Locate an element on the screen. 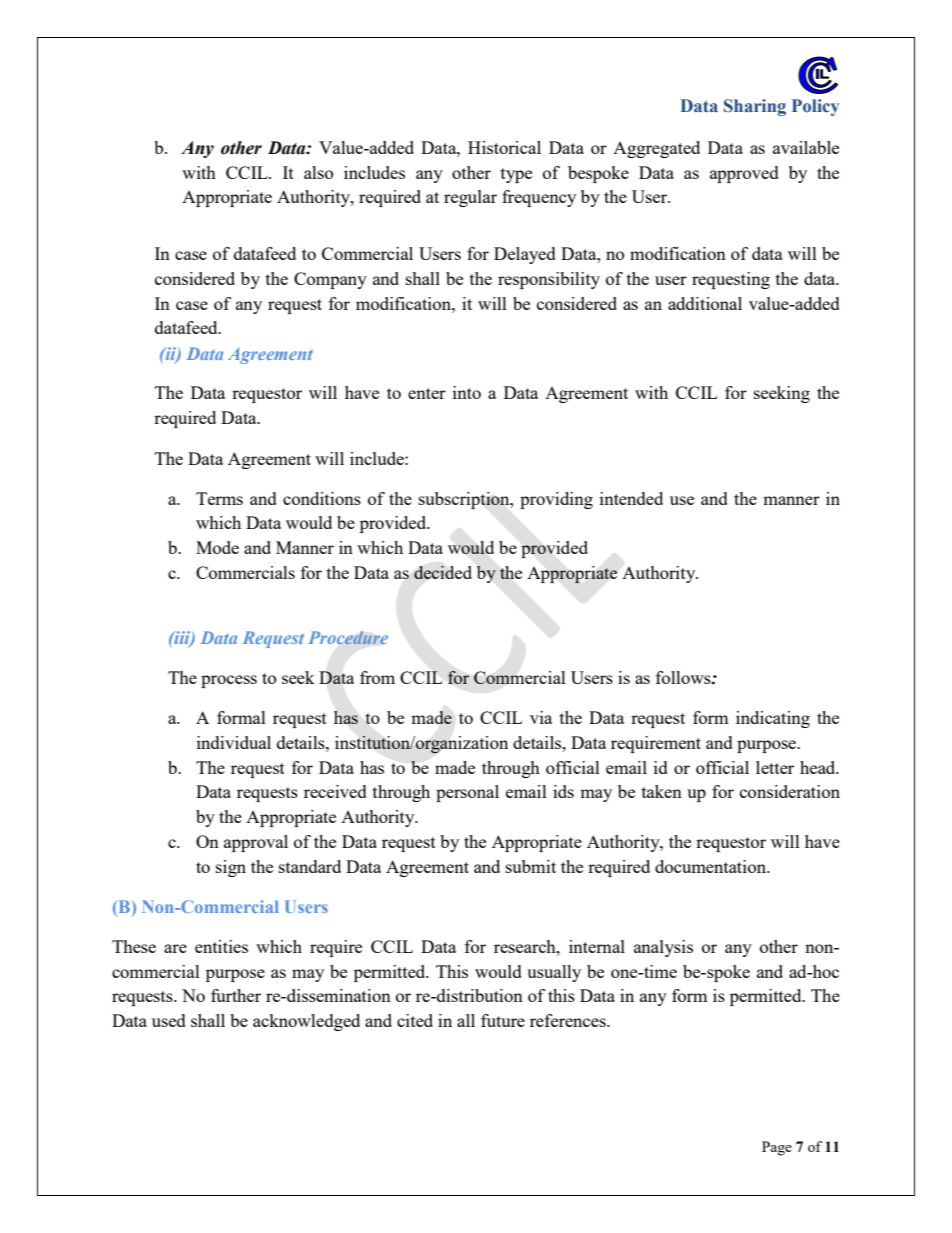  follows is located at coordinates (684, 677).
